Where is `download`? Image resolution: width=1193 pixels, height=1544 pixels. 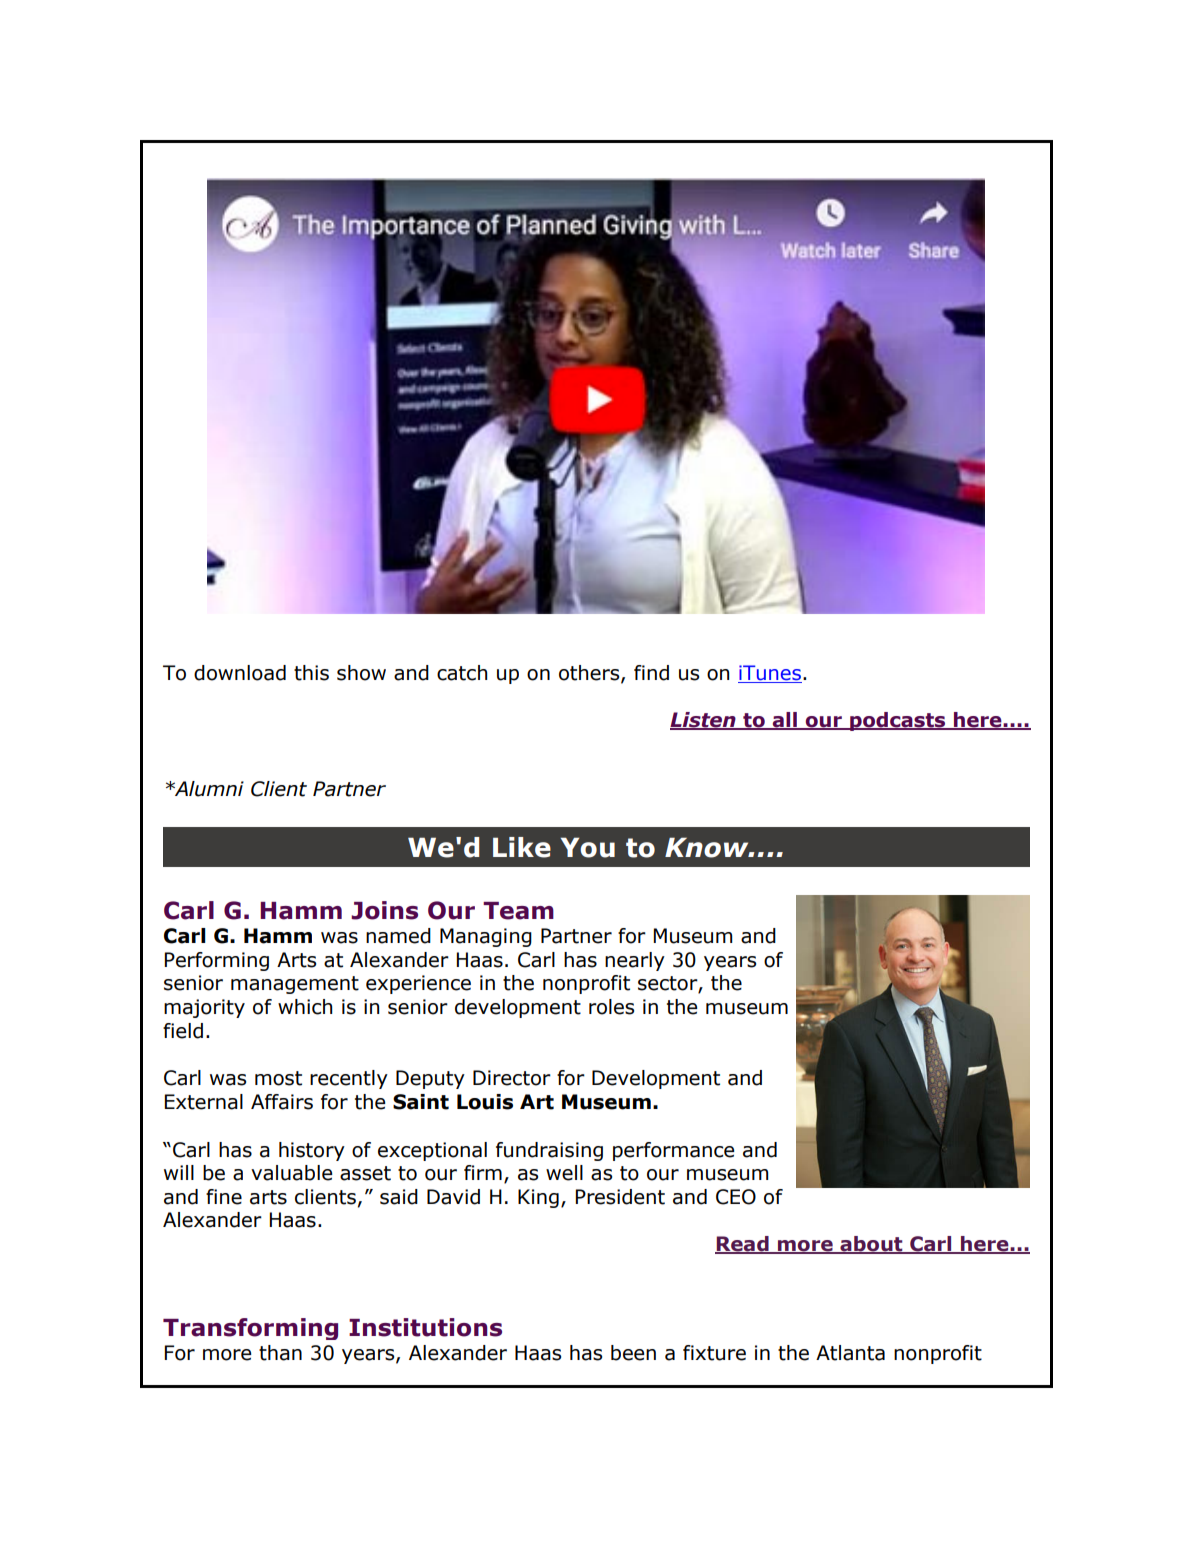
download is located at coordinates (240, 673).
